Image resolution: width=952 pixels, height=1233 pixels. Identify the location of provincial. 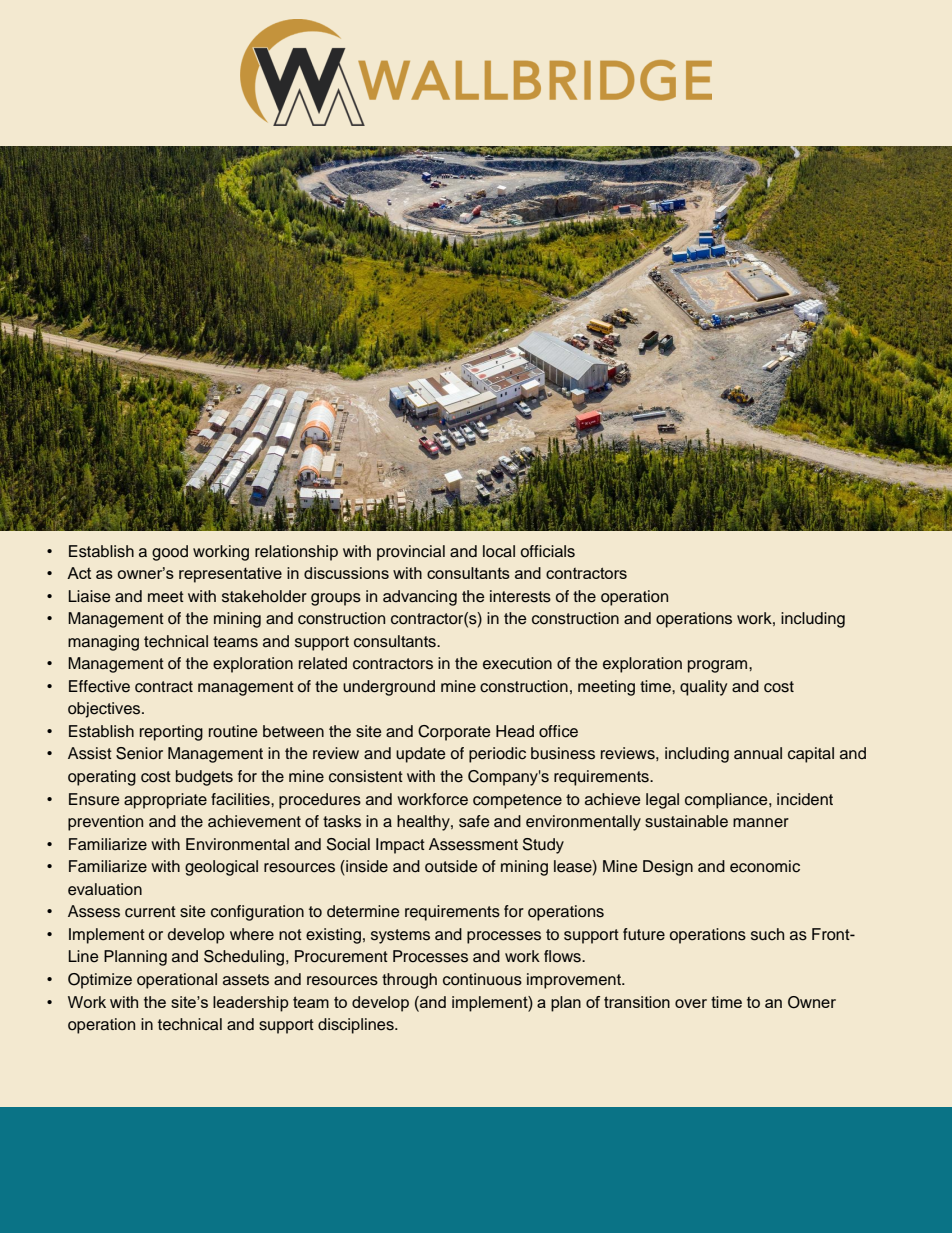
(411, 553).
